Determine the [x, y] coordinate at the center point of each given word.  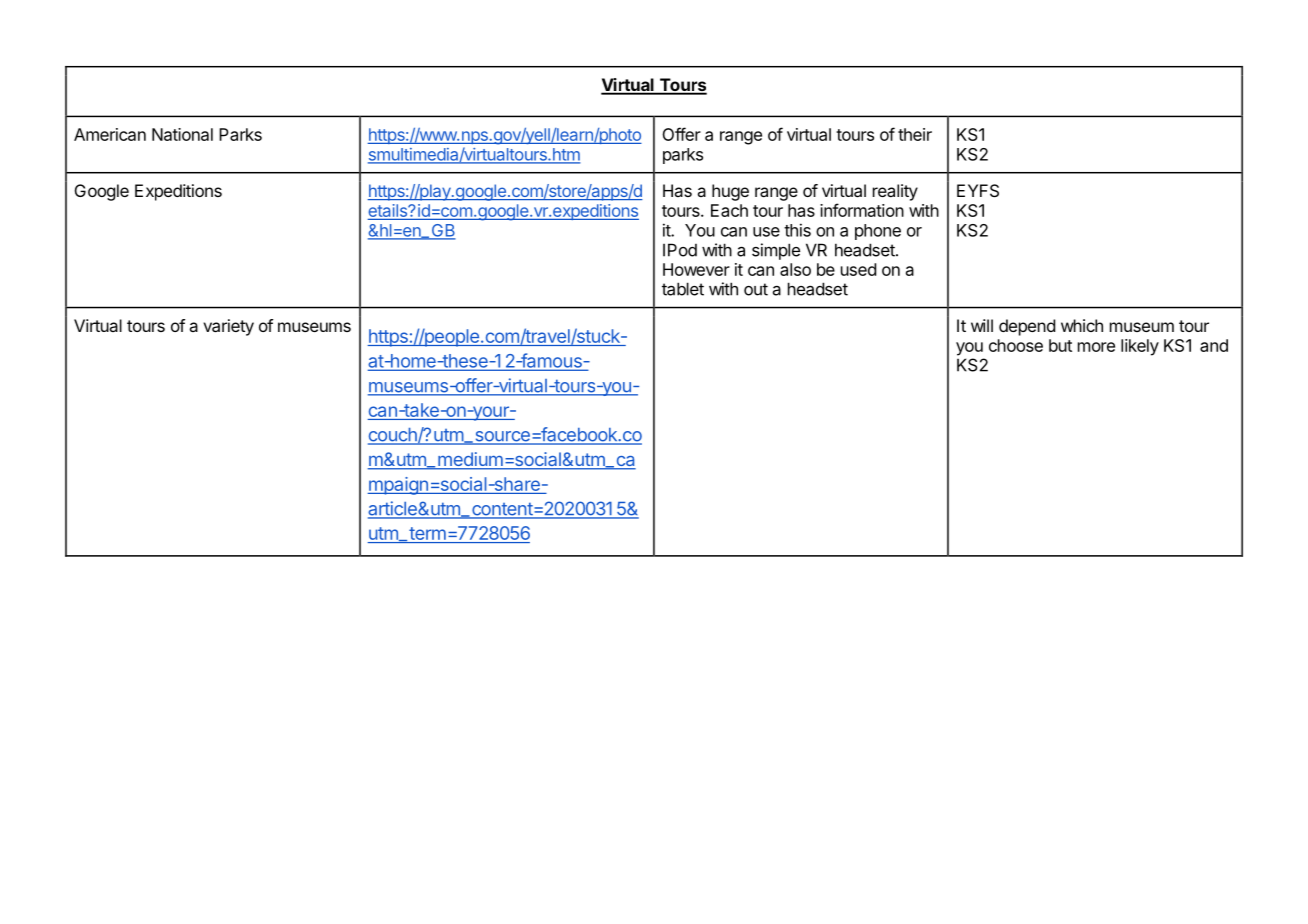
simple [776, 251]
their [915, 134]
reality [895, 192]
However [696, 269]
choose [1016, 345]
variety [228, 327]
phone [878, 232]
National [182, 134]
